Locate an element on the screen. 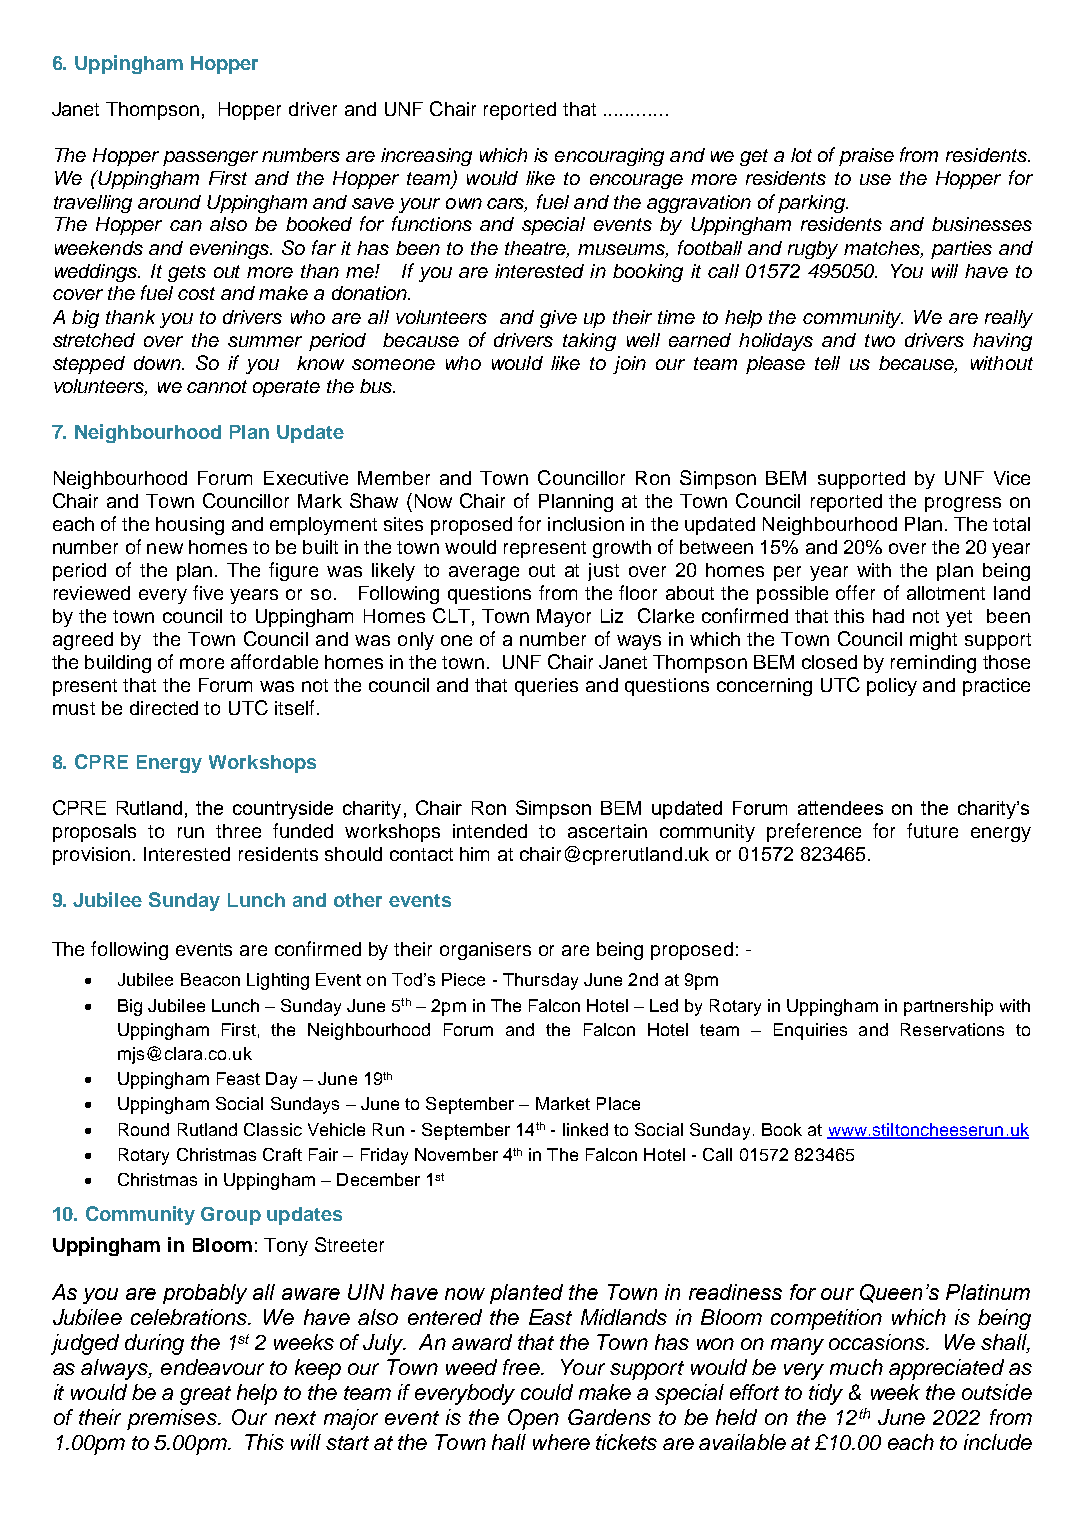  great is located at coordinates (205, 1395).
